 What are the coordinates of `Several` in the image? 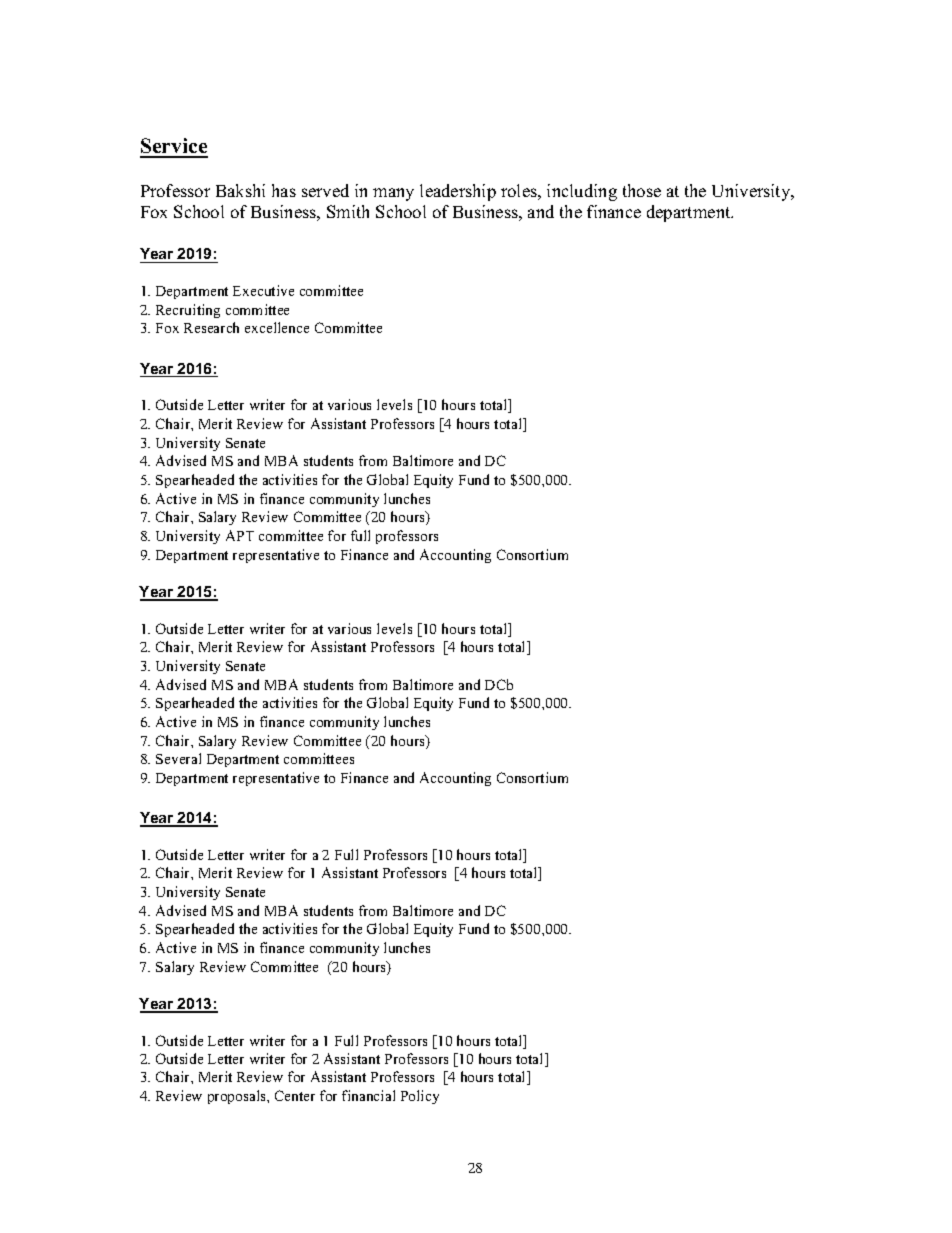 It's located at (178, 758).
